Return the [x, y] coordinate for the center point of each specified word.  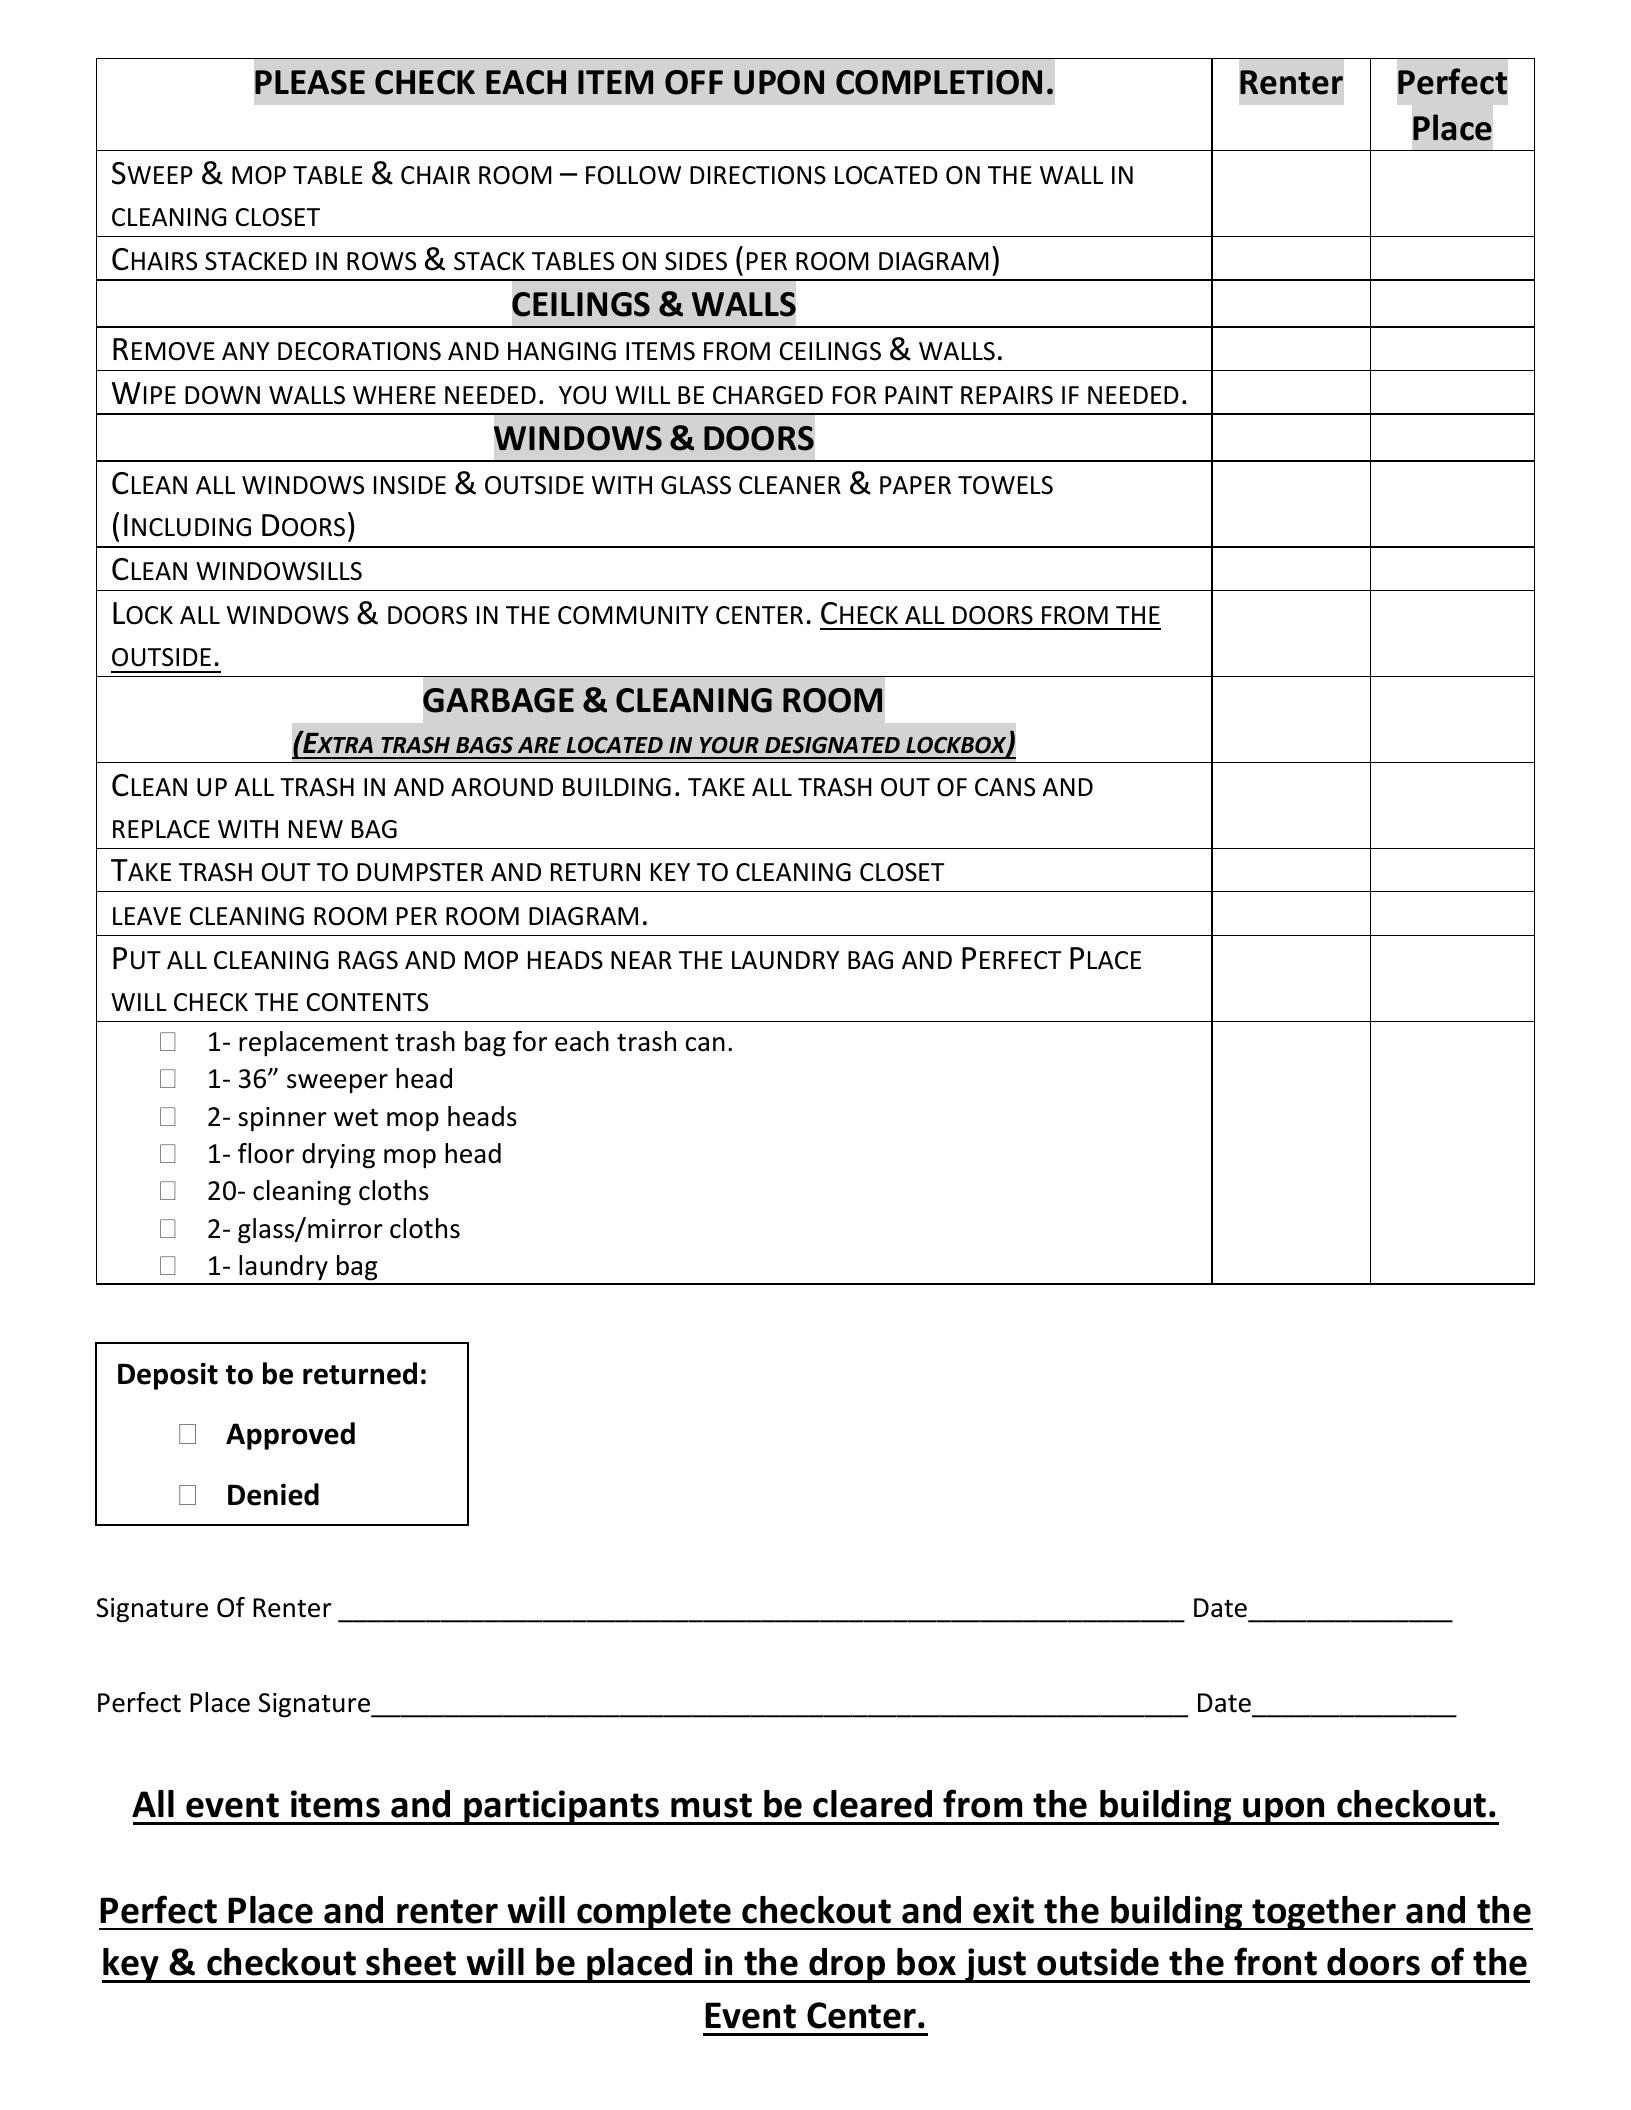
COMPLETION [939, 82]
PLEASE [310, 82]
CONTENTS [367, 1002]
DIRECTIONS [758, 175]
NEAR [641, 960]
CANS [1005, 787]
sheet [411, 1962]
